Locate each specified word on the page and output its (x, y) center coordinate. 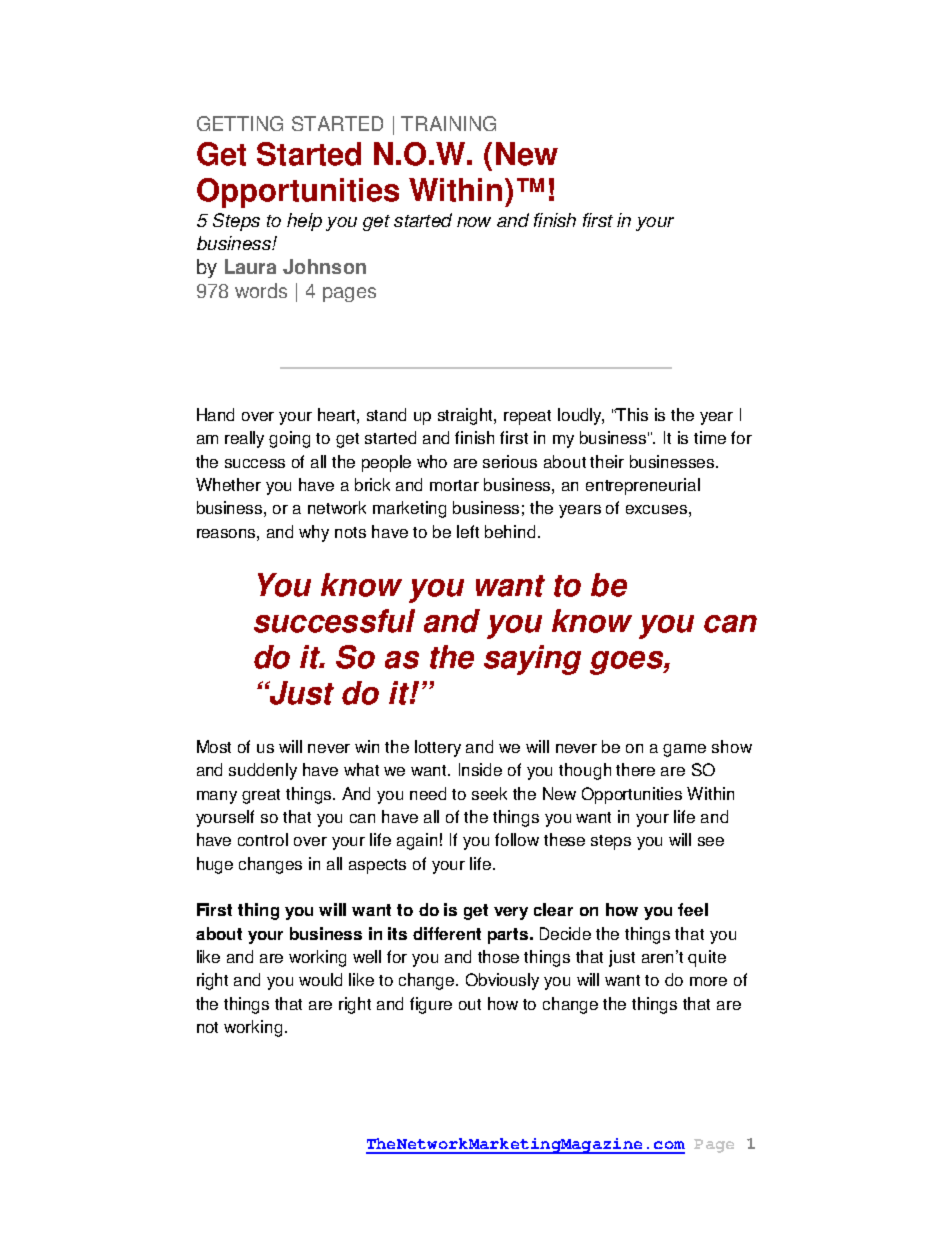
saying (532, 660)
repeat (527, 417)
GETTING (240, 123)
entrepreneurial (643, 486)
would (320, 979)
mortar (454, 485)
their (607, 461)
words (261, 290)
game (684, 750)
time (710, 437)
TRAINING (448, 123)
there (635, 769)
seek (489, 793)
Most (214, 746)
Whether (228, 484)
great (261, 796)
